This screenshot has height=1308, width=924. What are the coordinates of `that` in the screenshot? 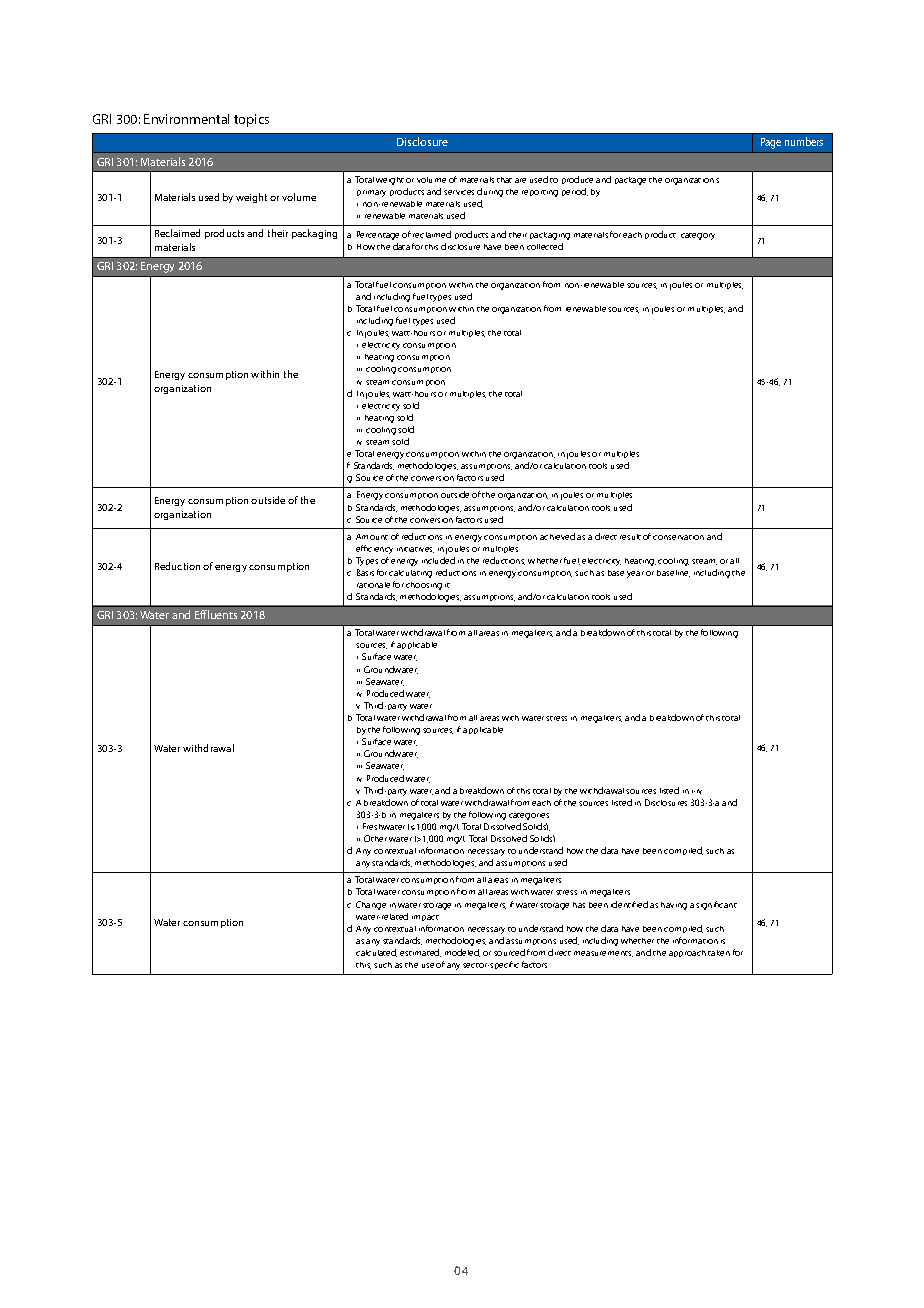 It's located at (504, 180).
